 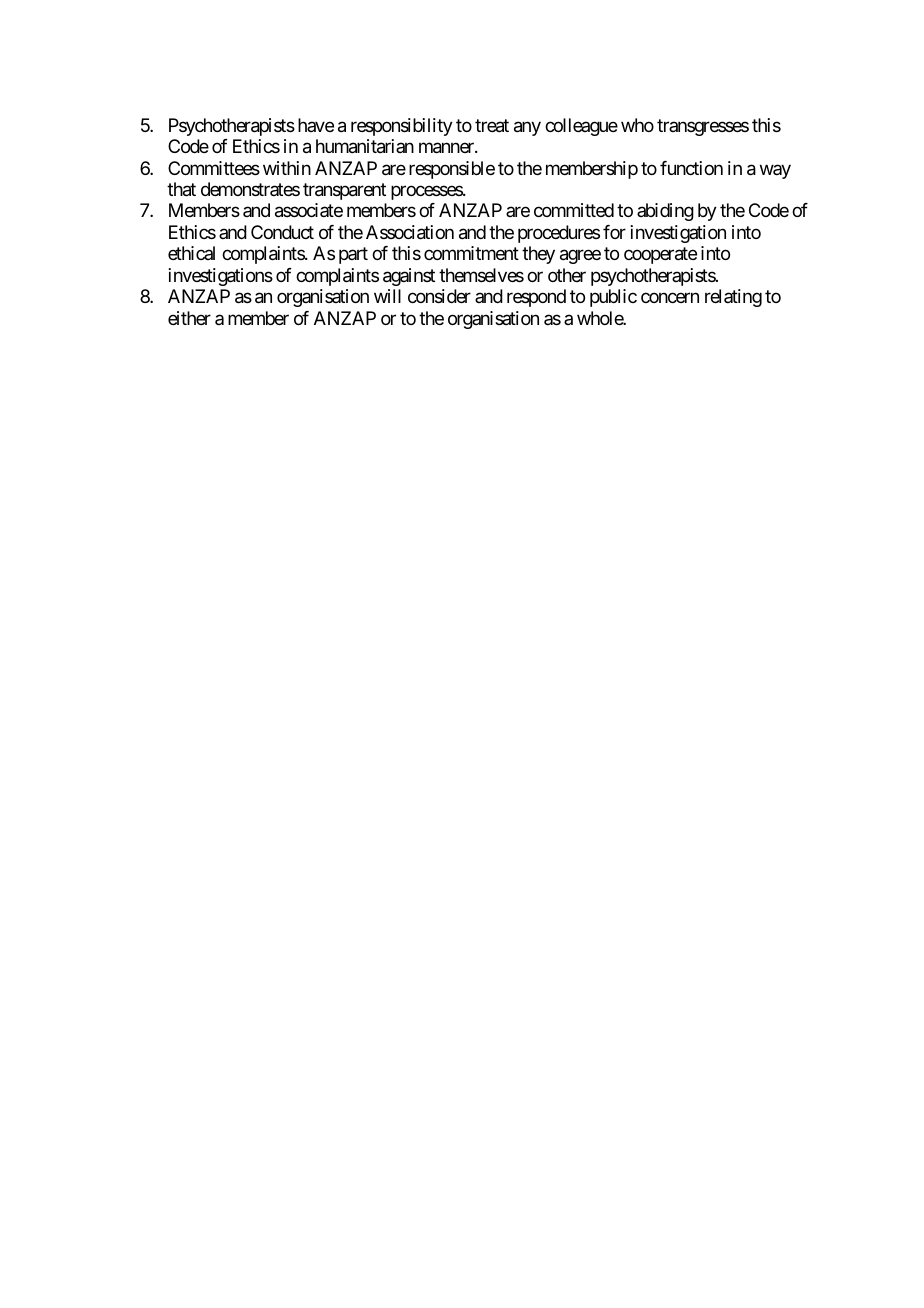 What do you see at coordinates (492, 126) in the screenshot?
I see `treat` at bounding box center [492, 126].
